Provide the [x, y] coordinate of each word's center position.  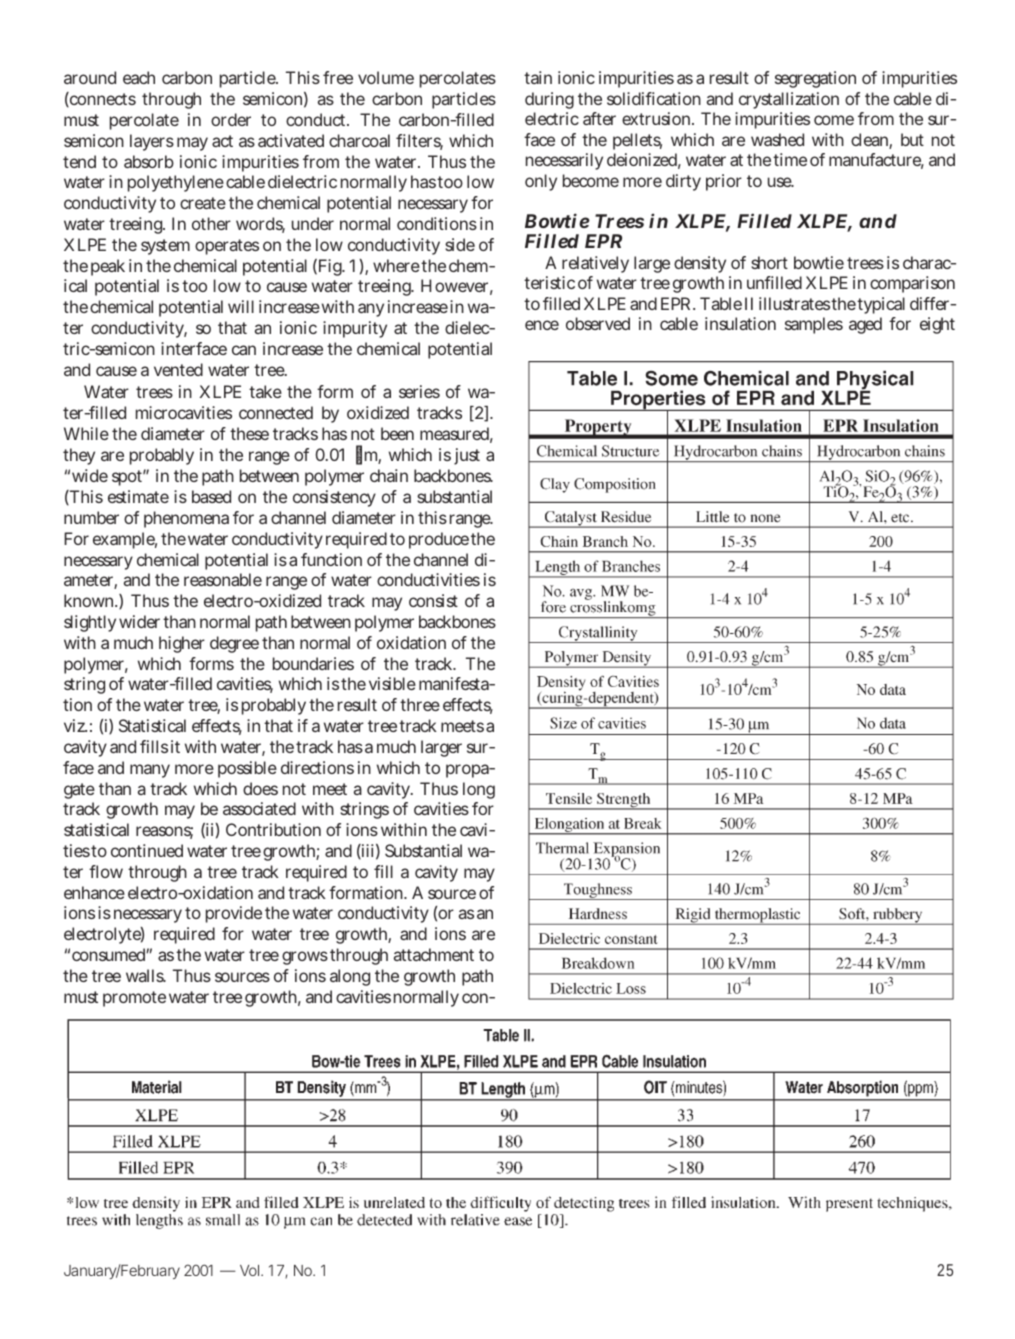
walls [146, 975]
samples [814, 325]
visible [392, 683]
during [549, 100]
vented [178, 369]
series [419, 391]
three [420, 704]
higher [182, 644]
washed [777, 139]
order [231, 119]
